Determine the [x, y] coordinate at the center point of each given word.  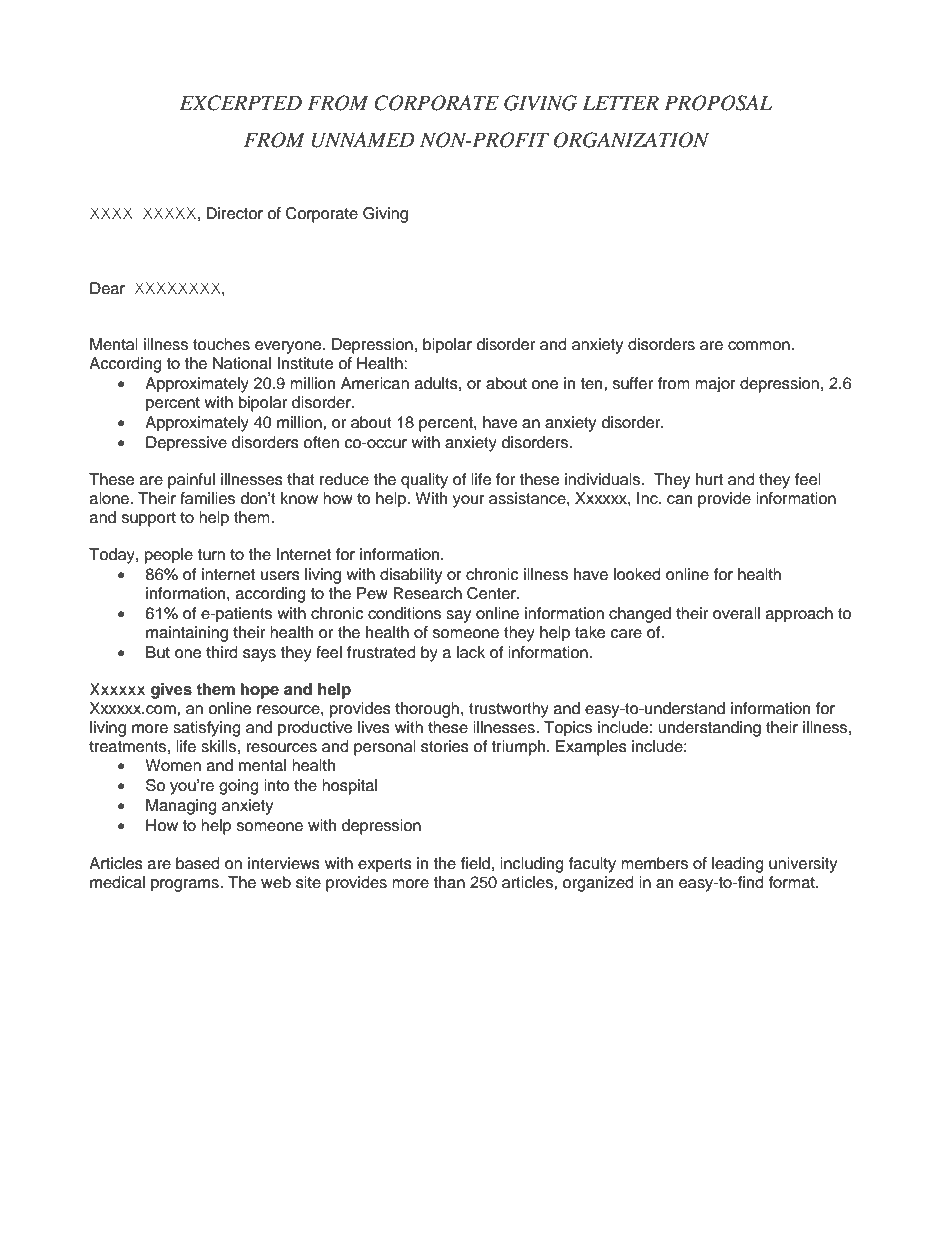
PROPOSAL [718, 103]
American [375, 383]
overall [736, 613]
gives [171, 691]
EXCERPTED [241, 103]
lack [471, 652]
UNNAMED [363, 140]
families [207, 498]
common [760, 346]
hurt [709, 479]
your [469, 501]
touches [221, 344]
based [198, 863]
